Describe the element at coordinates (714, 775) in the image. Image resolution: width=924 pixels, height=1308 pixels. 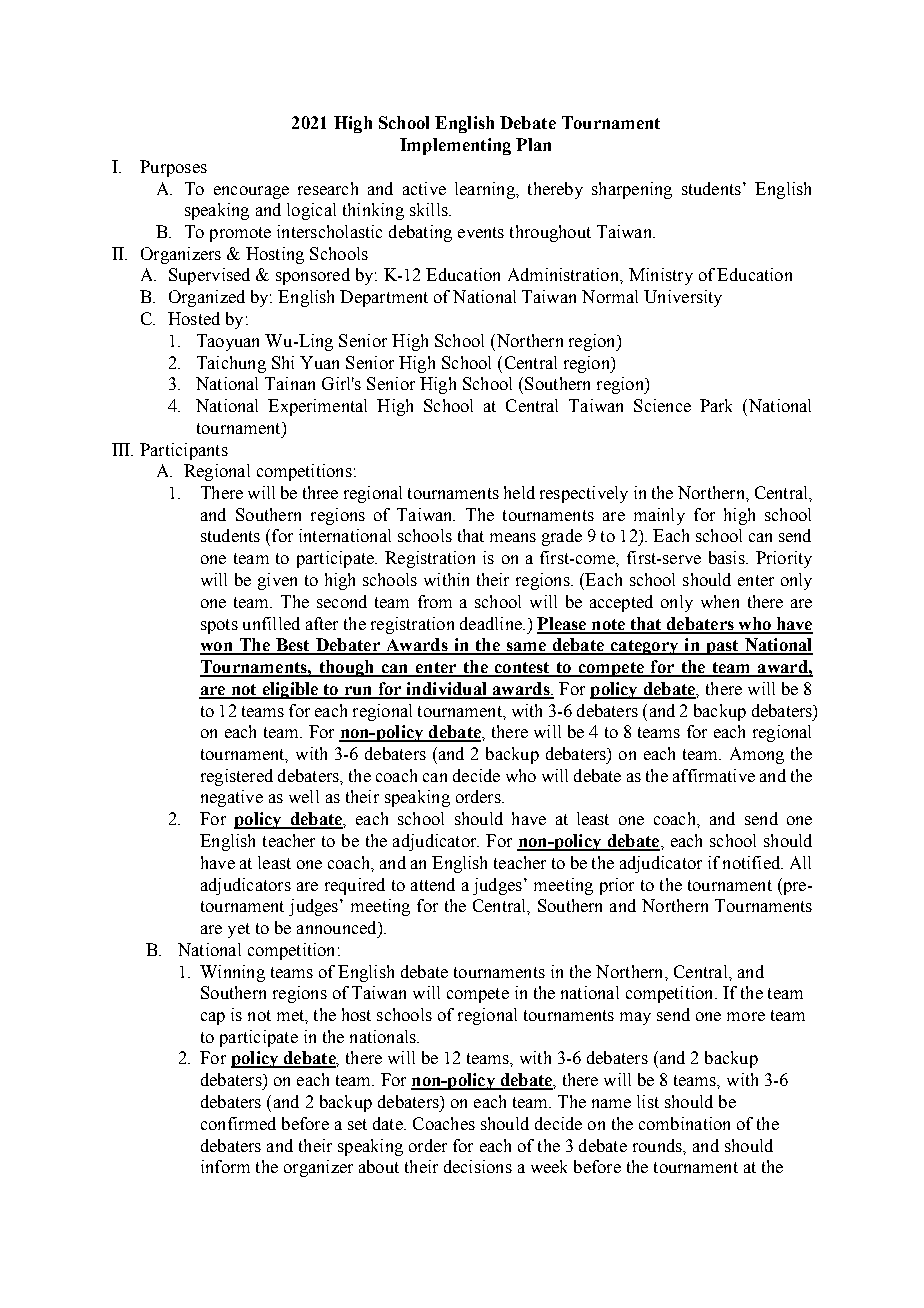
I see `affirmative` at that location.
